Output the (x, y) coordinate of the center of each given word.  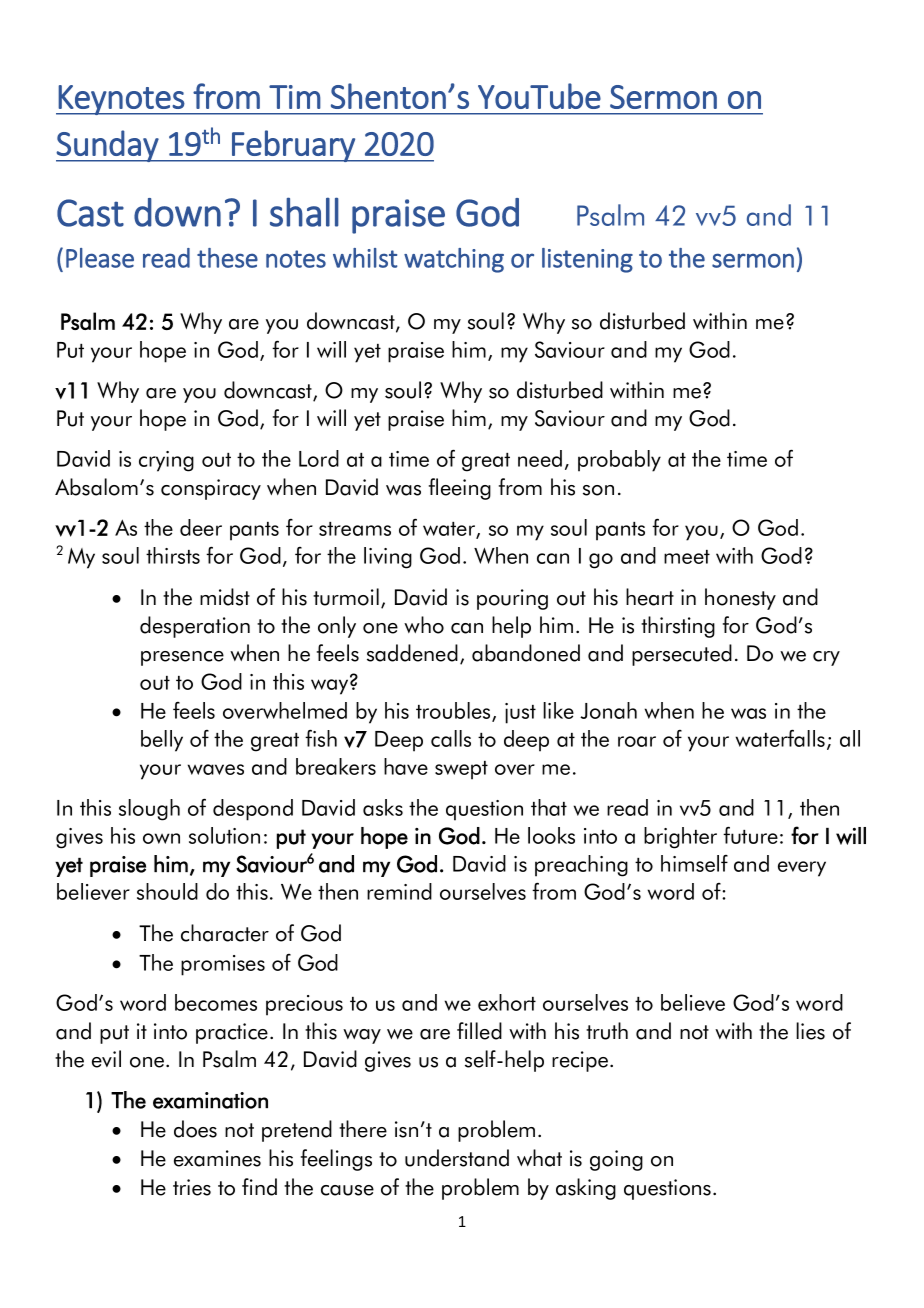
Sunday (108, 146)
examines (217, 1158)
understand (457, 1158)
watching (454, 260)
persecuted (682, 655)
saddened (412, 653)
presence (182, 658)
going (616, 1160)
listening (587, 260)
